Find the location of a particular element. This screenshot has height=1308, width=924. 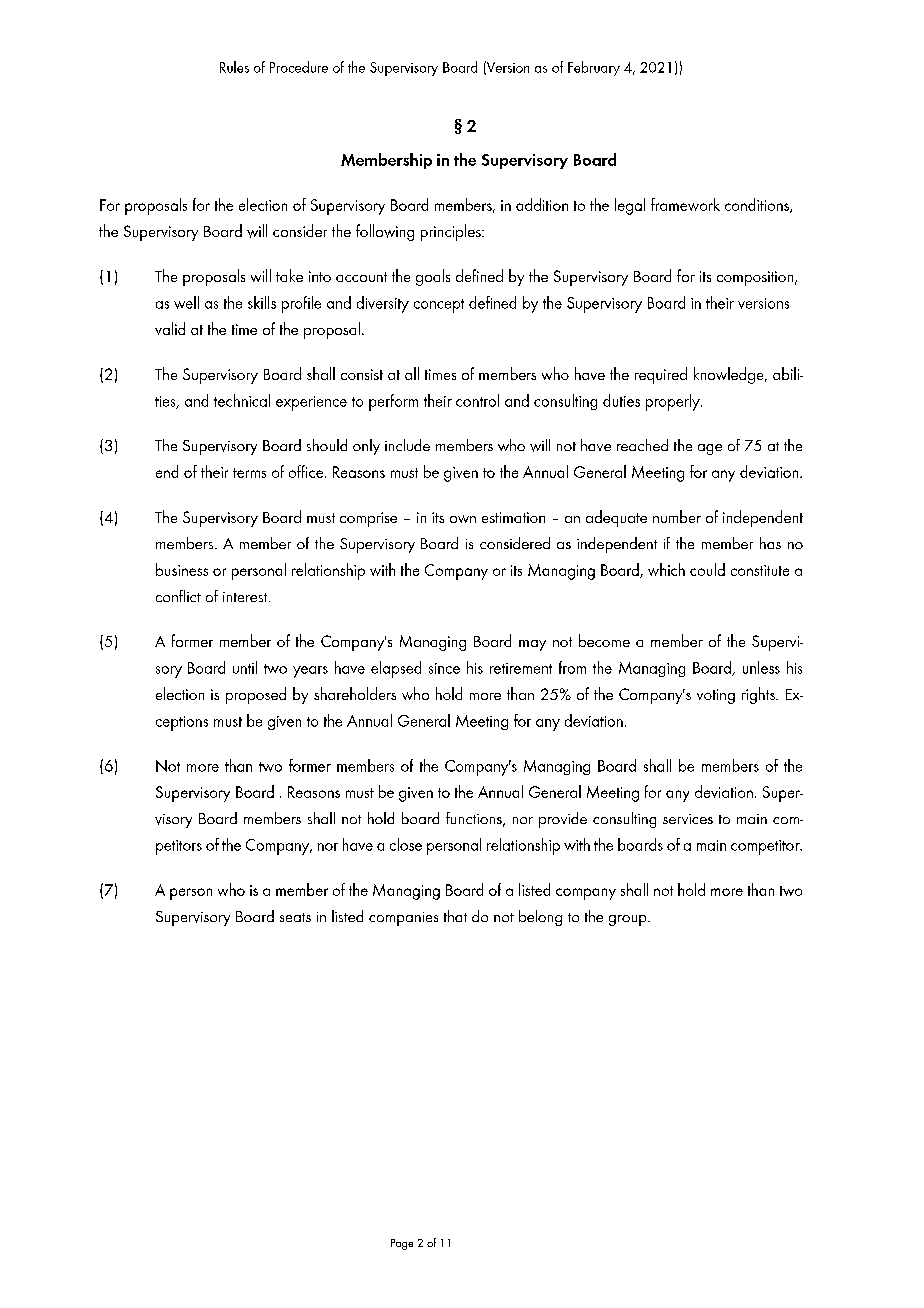

control is located at coordinates (477, 400).
